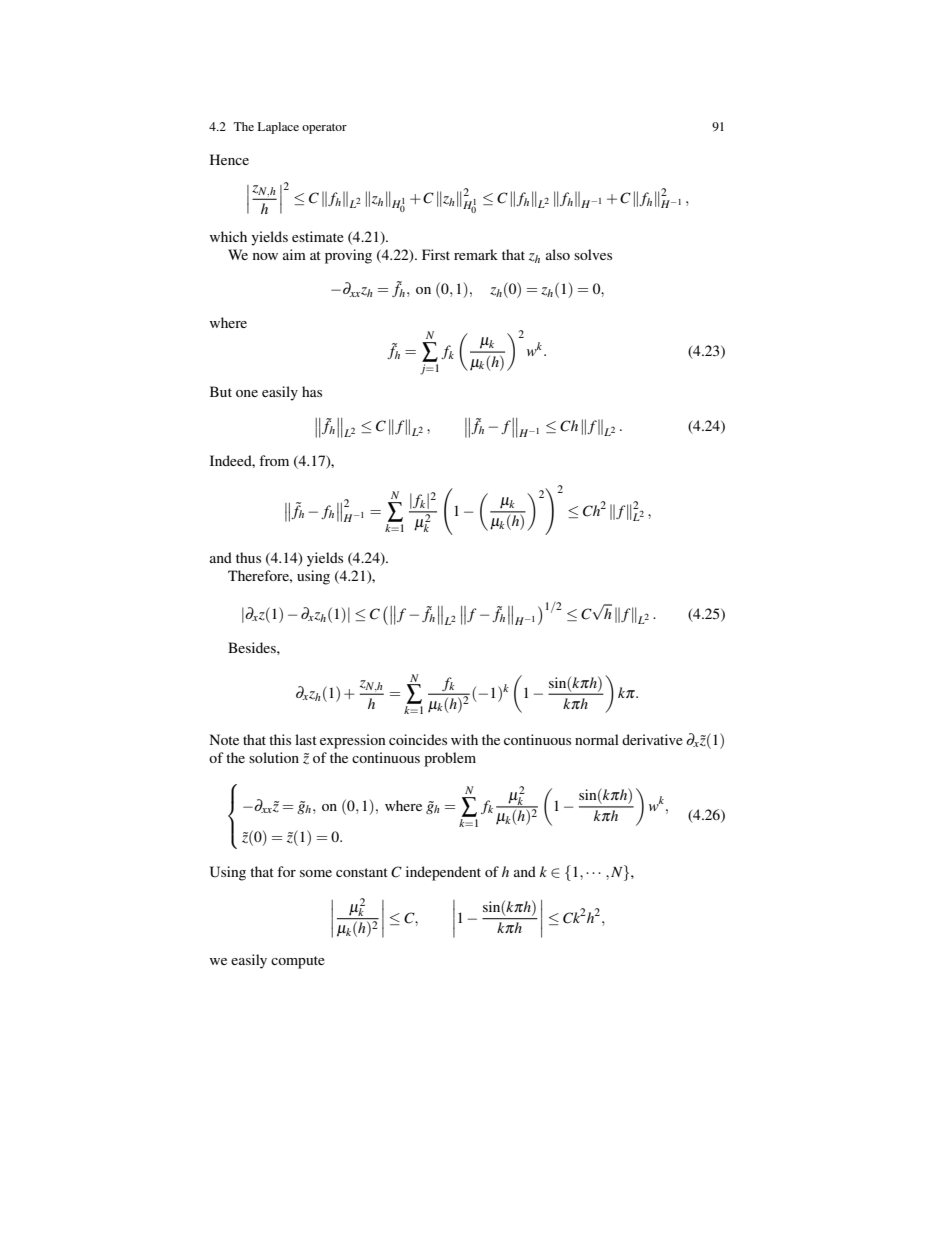  What do you see at coordinates (274, 757) in the document?
I see `solution` at bounding box center [274, 757].
